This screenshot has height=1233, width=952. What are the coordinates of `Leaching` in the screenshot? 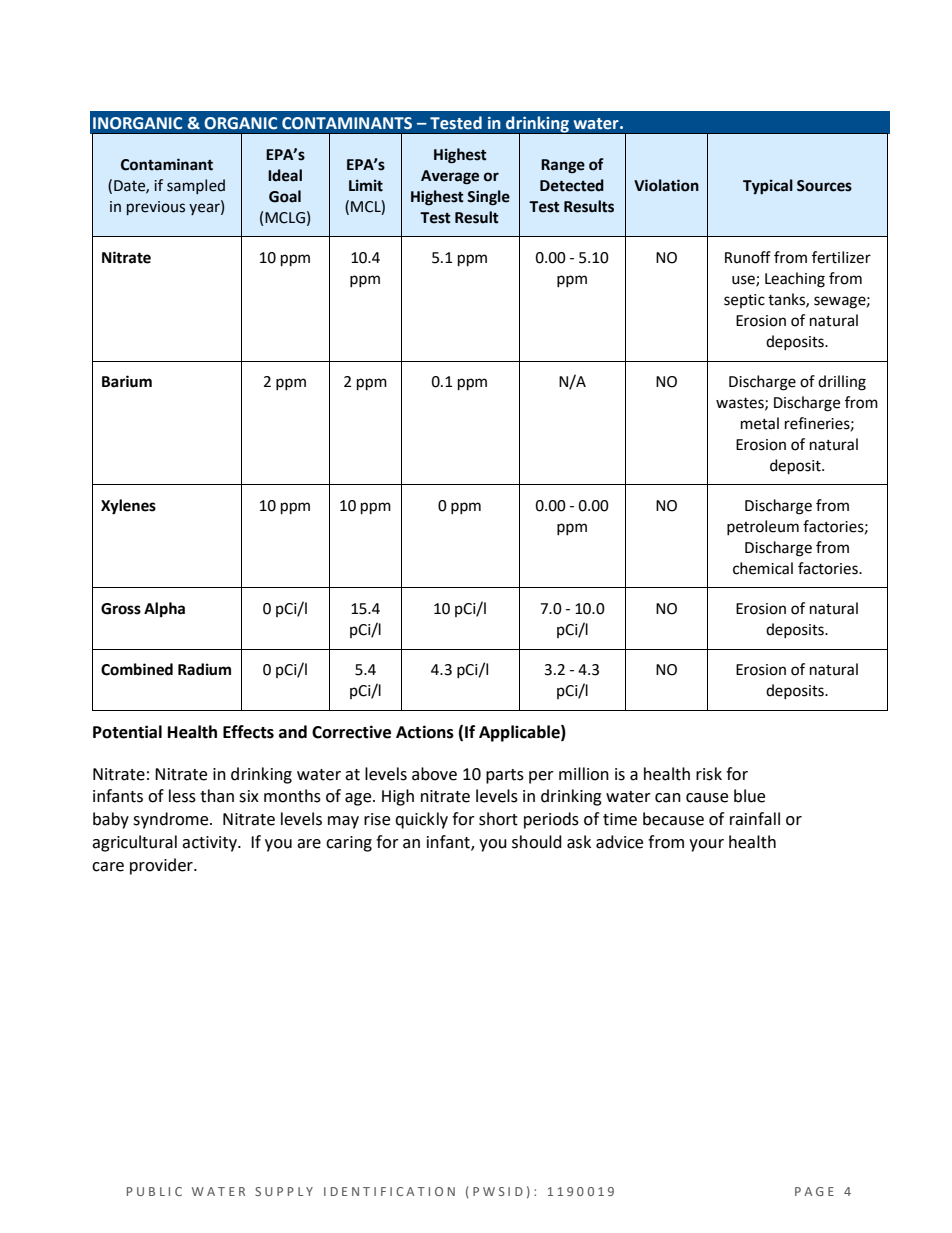 It's located at (795, 280).
